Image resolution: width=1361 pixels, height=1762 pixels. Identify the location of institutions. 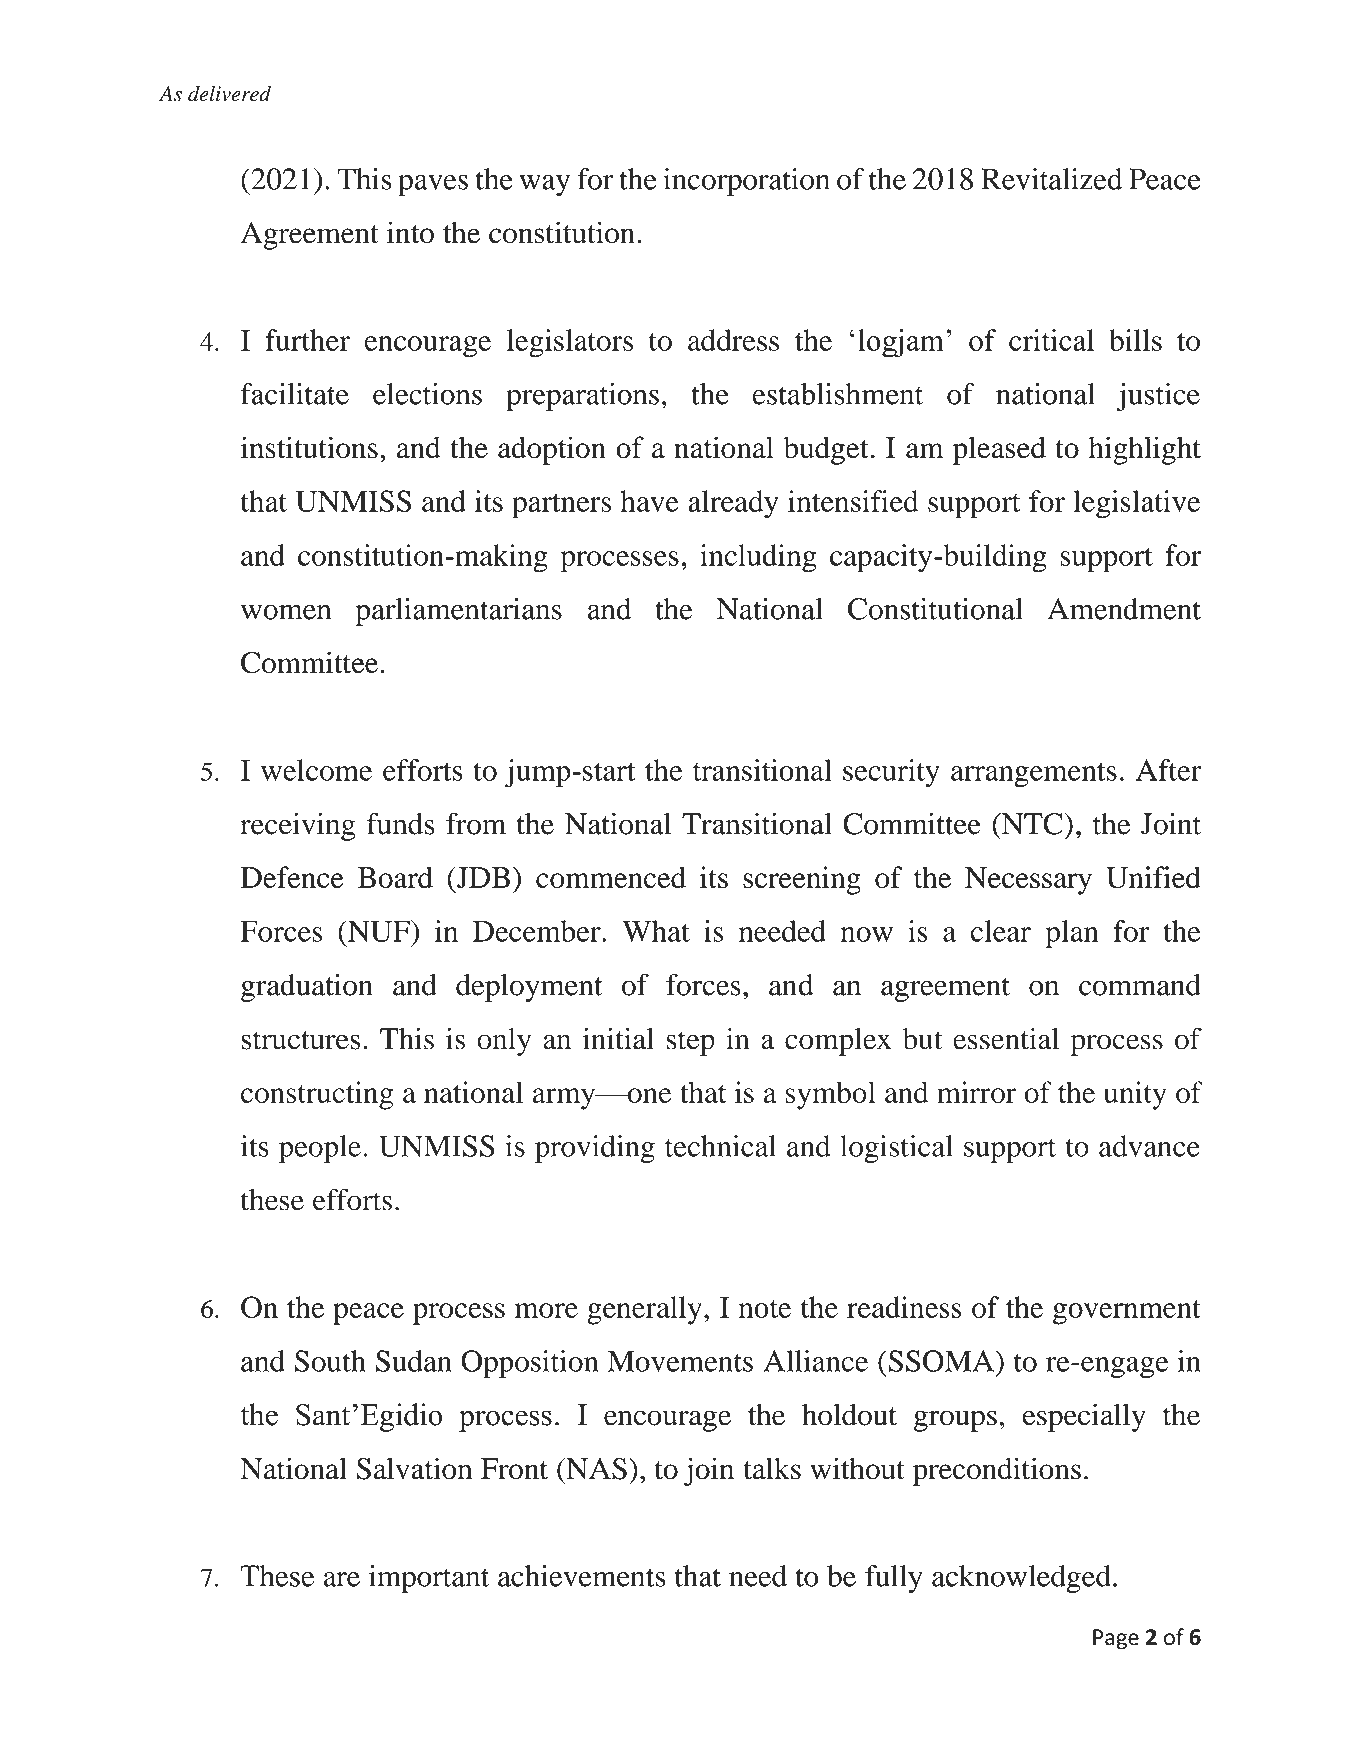
(309, 447).
